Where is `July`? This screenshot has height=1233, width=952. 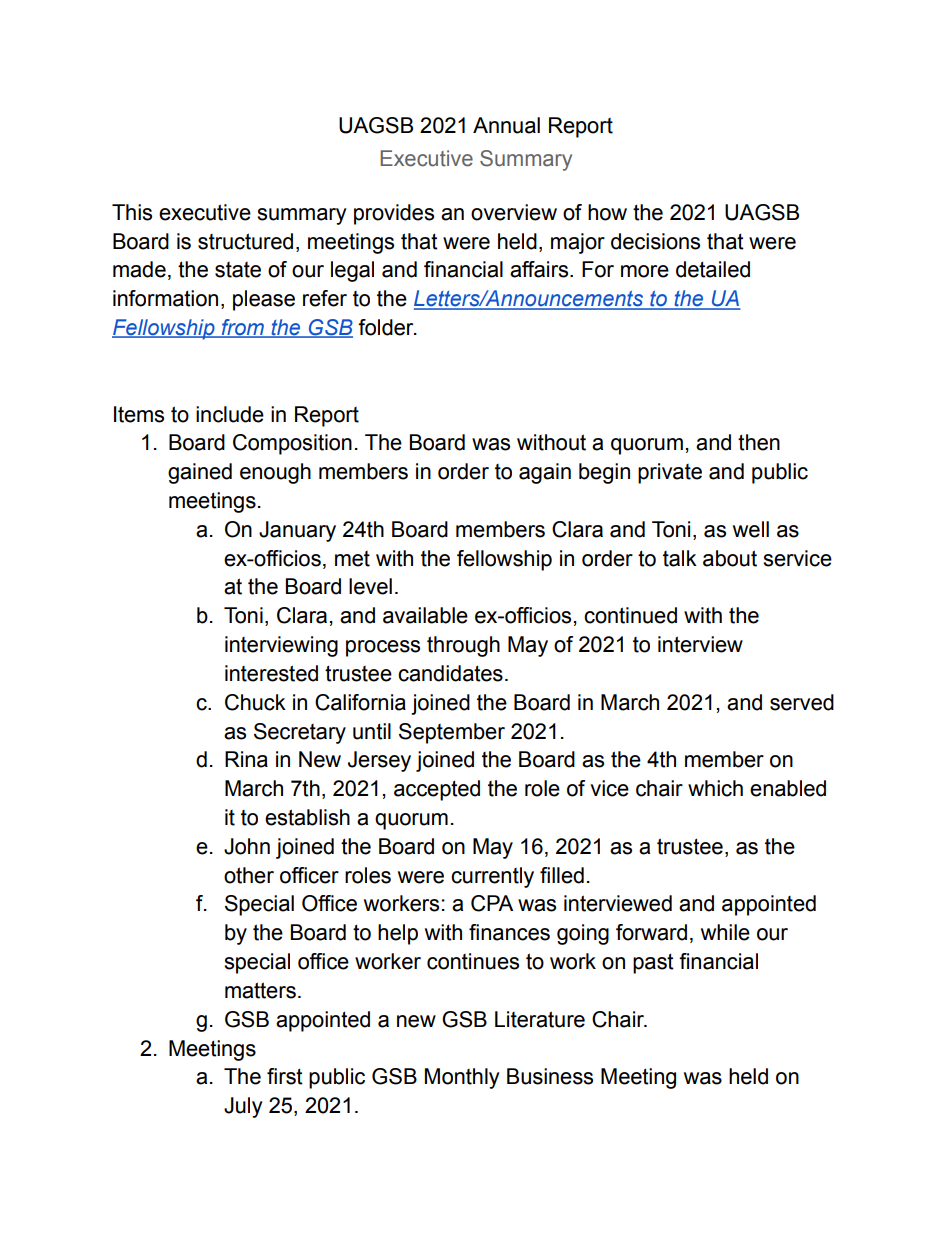
July is located at coordinates (243, 1107).
